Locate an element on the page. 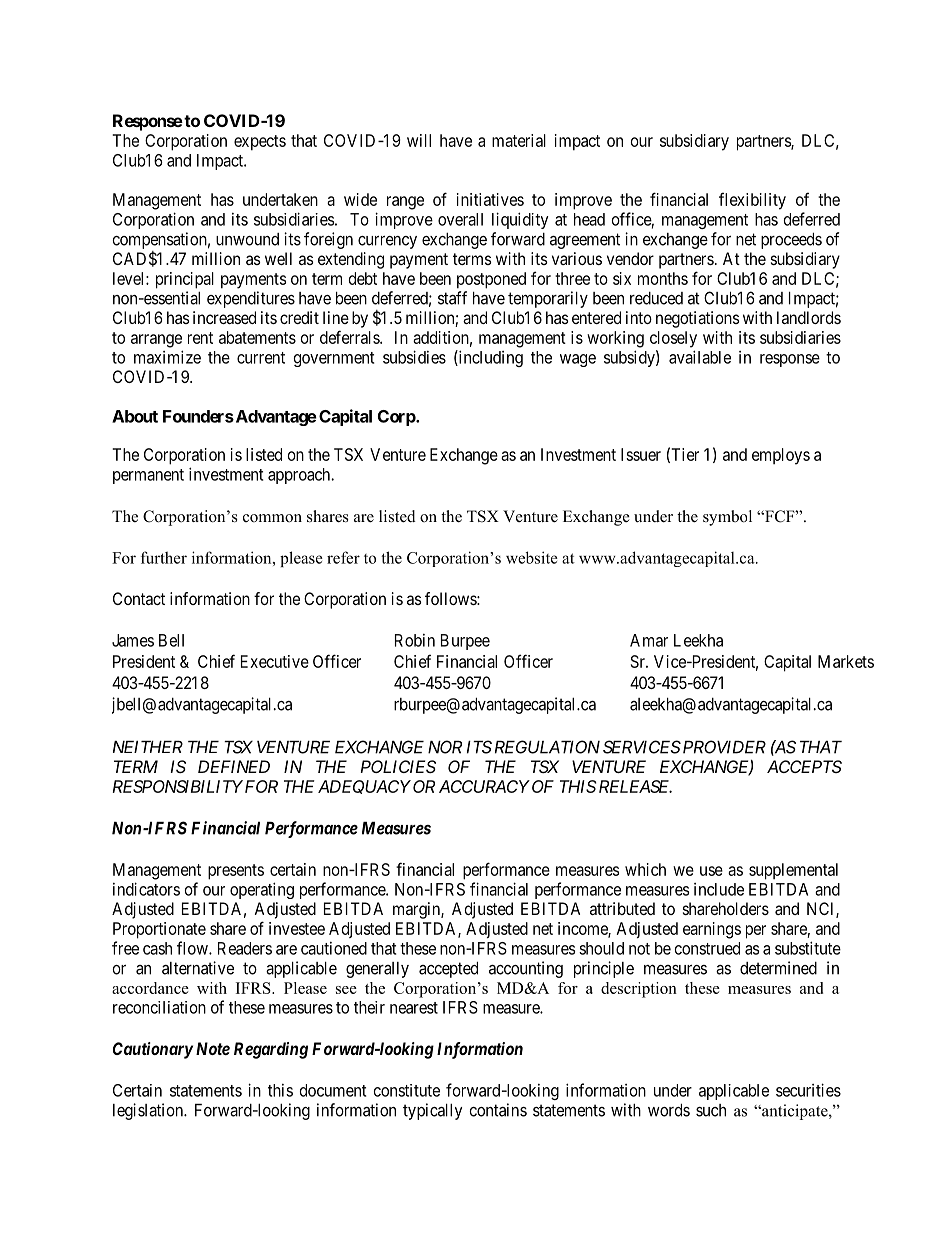 The width and height of the page is (952, 1233). securities is located at coordinates (808, 1090).
